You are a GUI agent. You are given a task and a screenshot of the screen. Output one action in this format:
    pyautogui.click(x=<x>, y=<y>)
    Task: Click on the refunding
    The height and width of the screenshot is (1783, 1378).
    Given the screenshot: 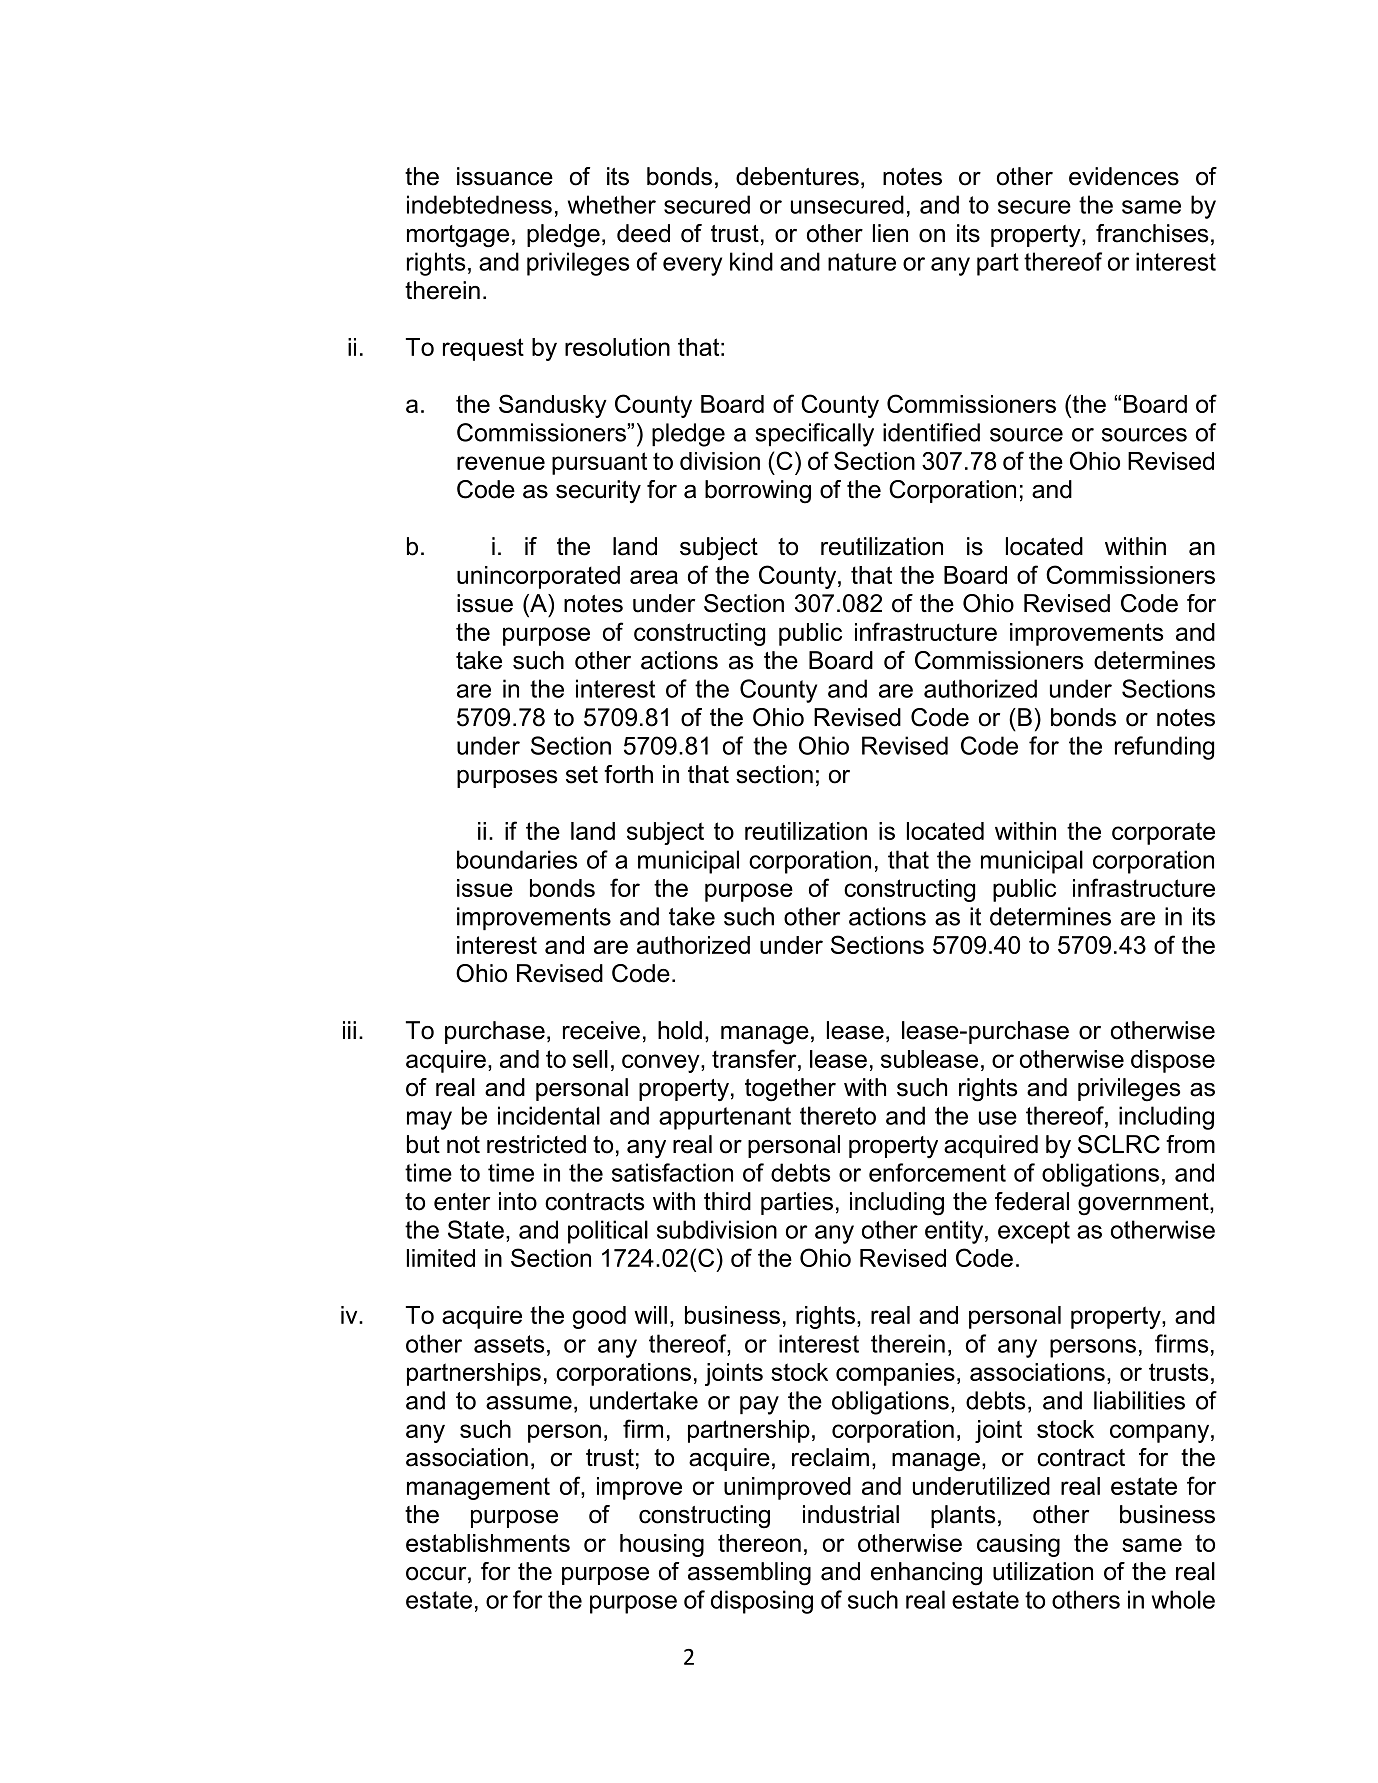 What is the action you would take?
    pyautogui.click(x=1164, y=748)
